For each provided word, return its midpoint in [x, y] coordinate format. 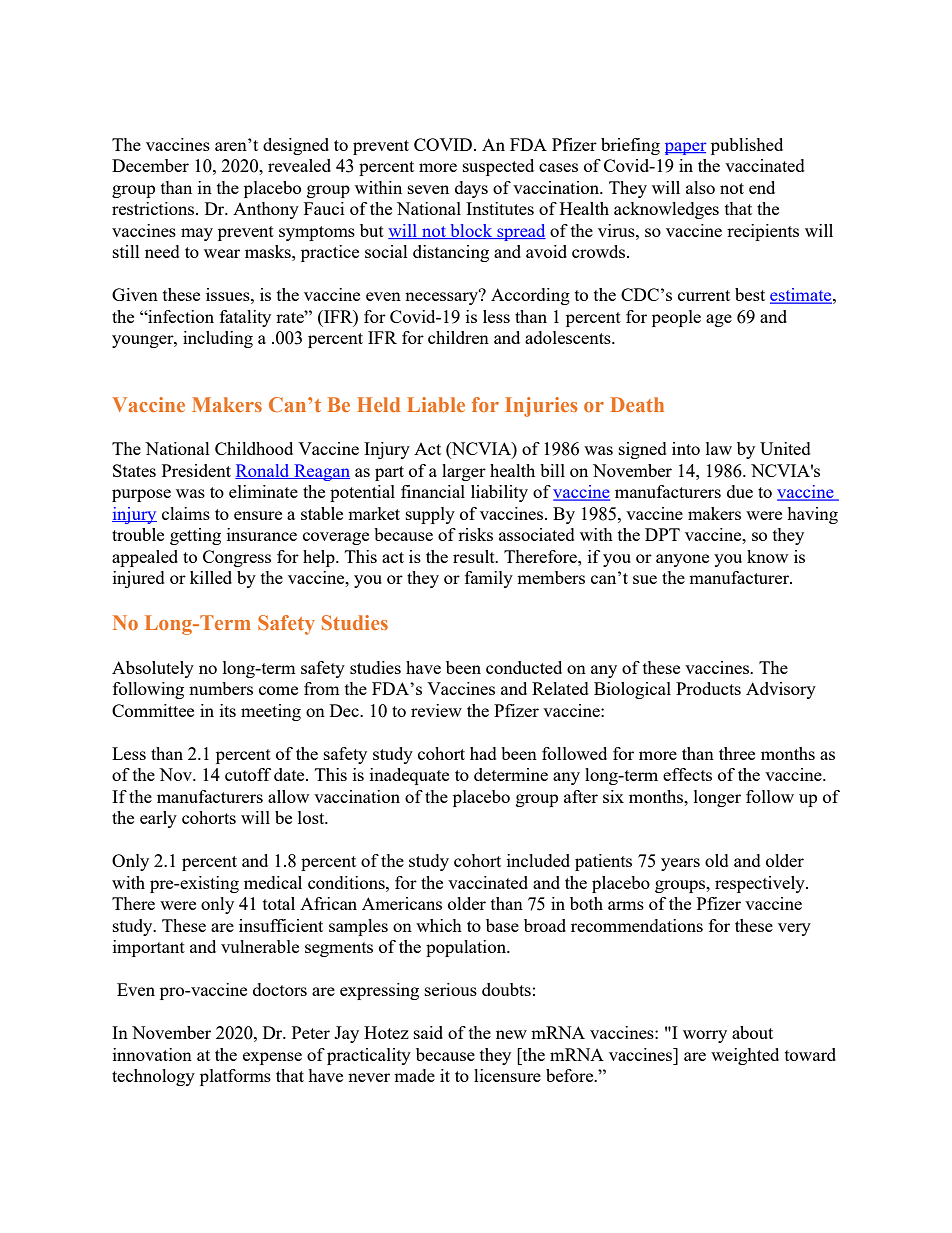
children [458, 337]
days [471, 189]
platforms [235, 1077]
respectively [761, 884]
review [436, 710]
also [700, 187]
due [740, 491]
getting [195, 536]
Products [708, 688]
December [150, 165]
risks [475, 534]
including [218, 339]
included [538, 860]
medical [273, 882]
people [676, 318]
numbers [221, 688]
